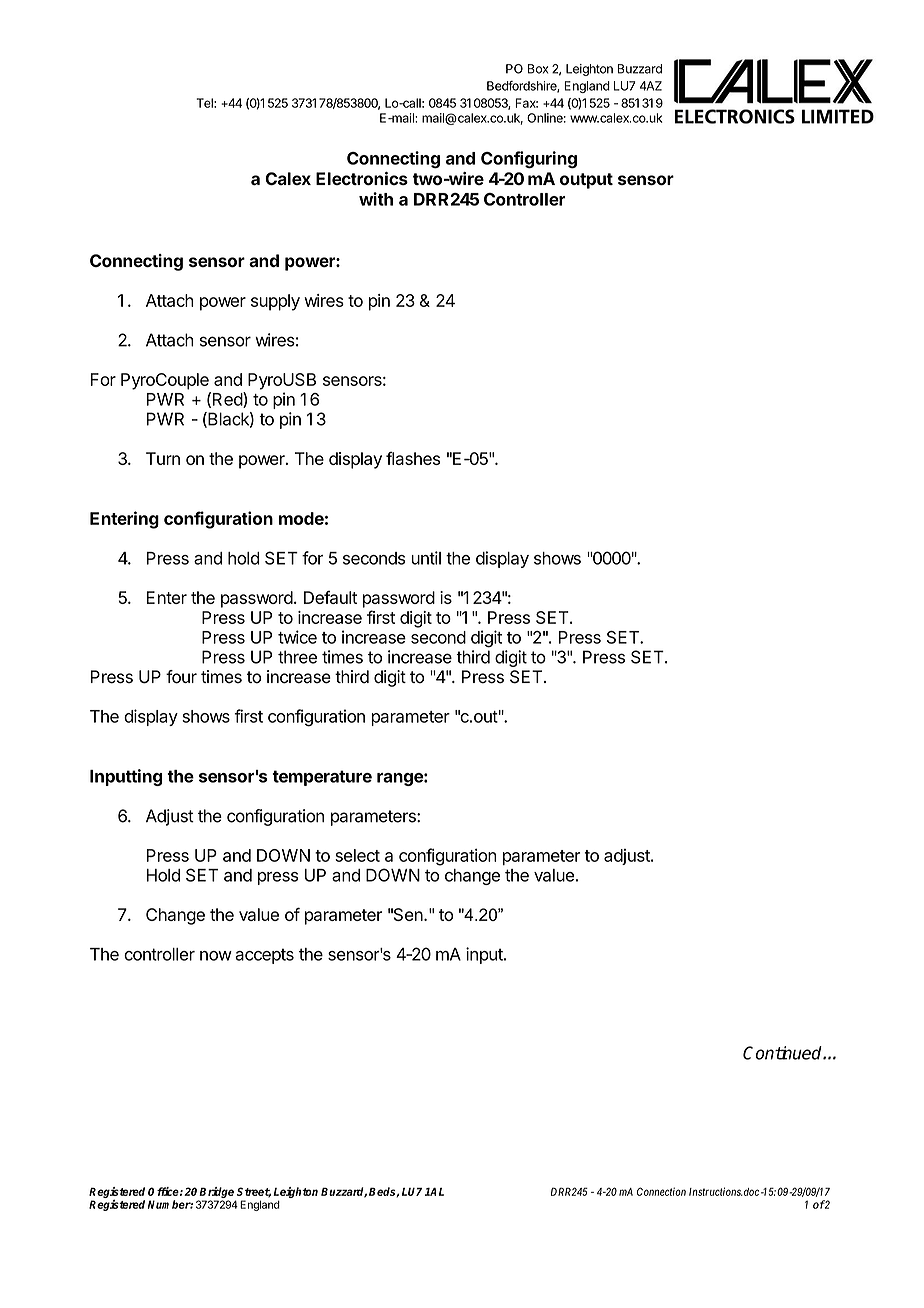  What do you see at coordinates (357, 855) in the page?
I see `select` at bounding box center [357, 855].
